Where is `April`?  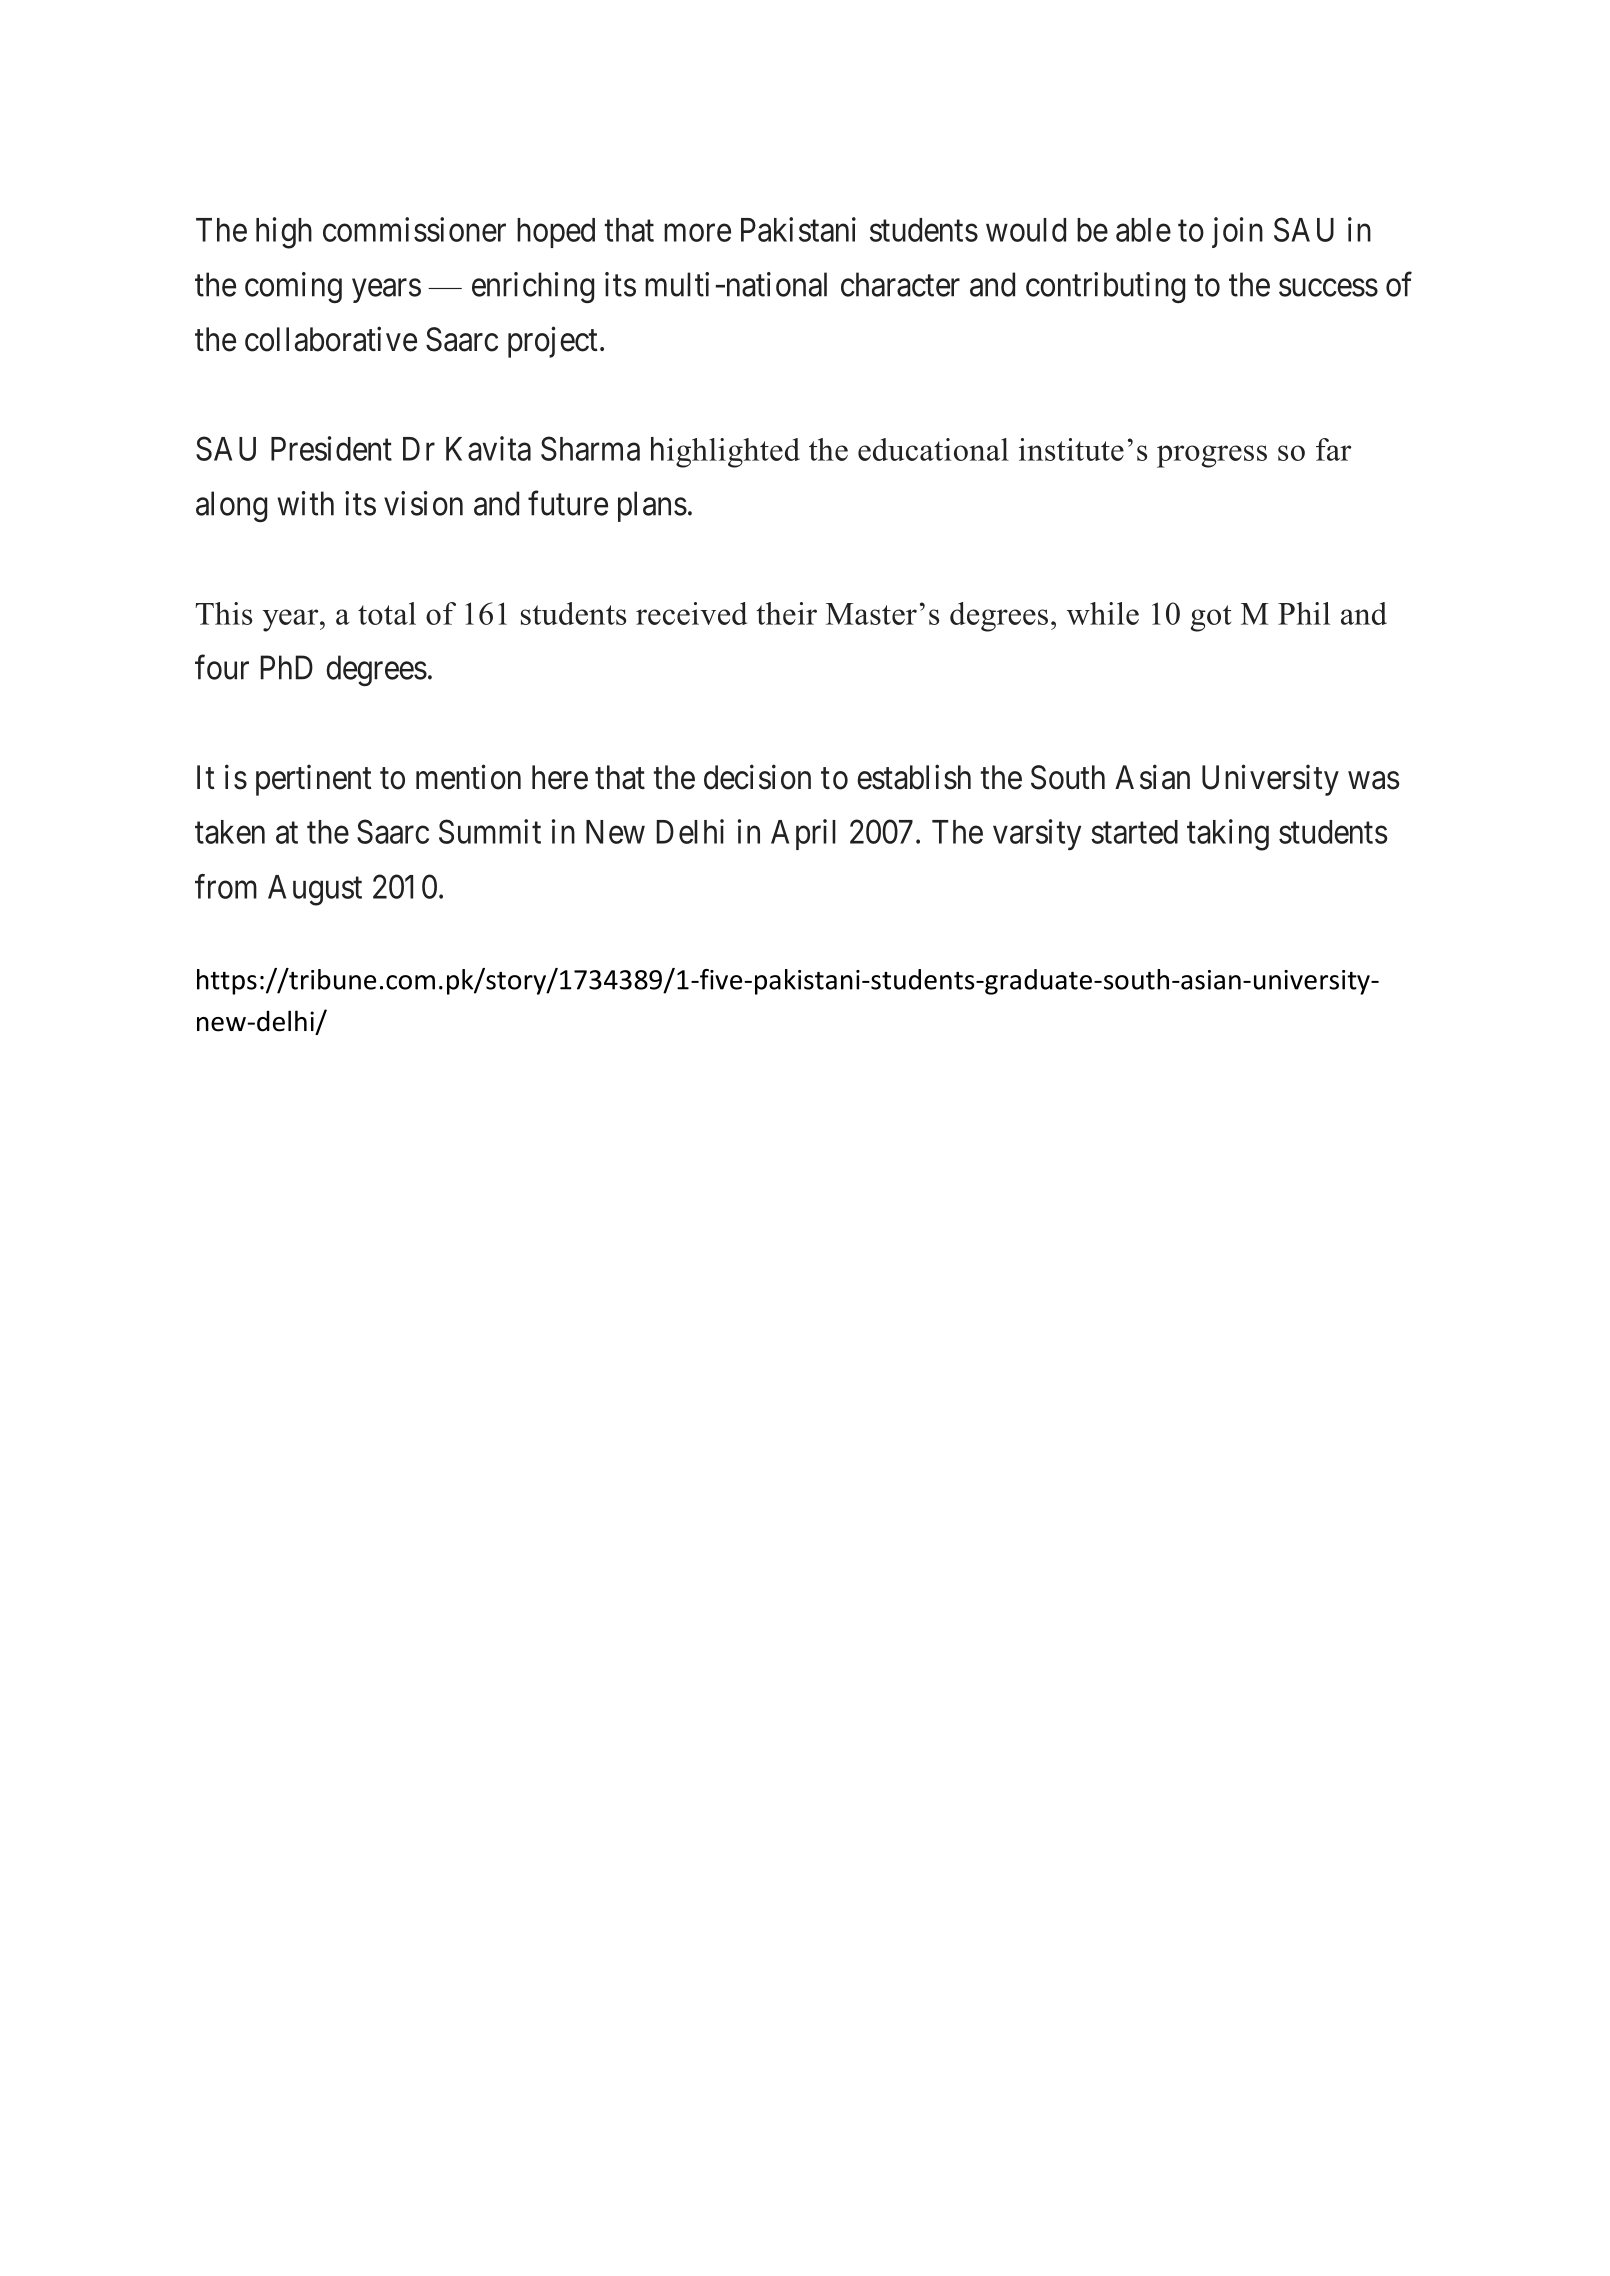
April is located at coordinates (803, 834).
